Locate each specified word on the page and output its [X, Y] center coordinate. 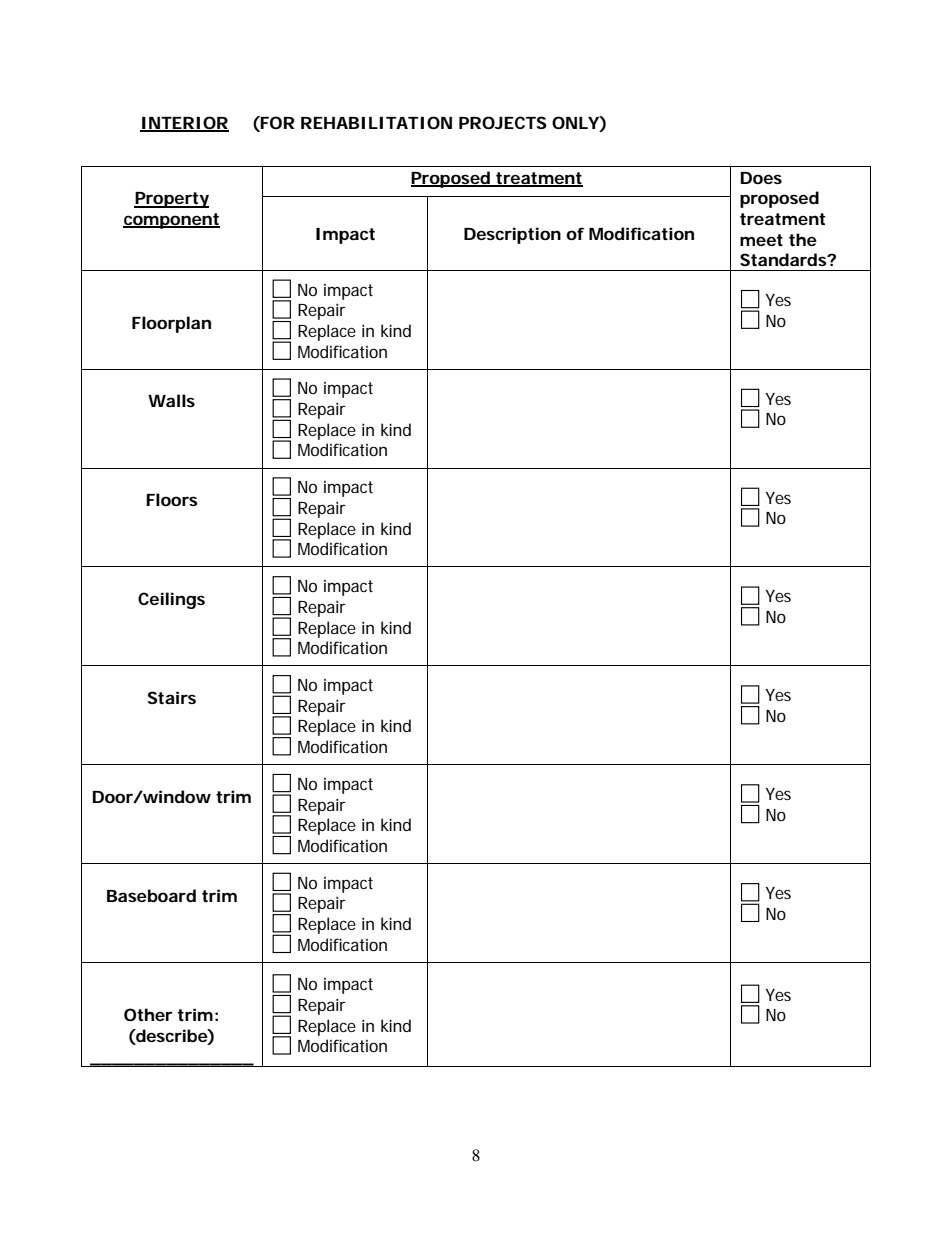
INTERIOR [184, 124]
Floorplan [171, 324]
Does [761, 178]
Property [171, 200]
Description [512, 235]
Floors [172, 499]
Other [148, 1014]
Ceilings [171, 600]
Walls [171, 400]
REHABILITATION [376, 122]
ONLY [576, 124]
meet [761, 240]
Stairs [171, 697]
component [171, 221]
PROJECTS [503, 122]
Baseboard [151, 895]
